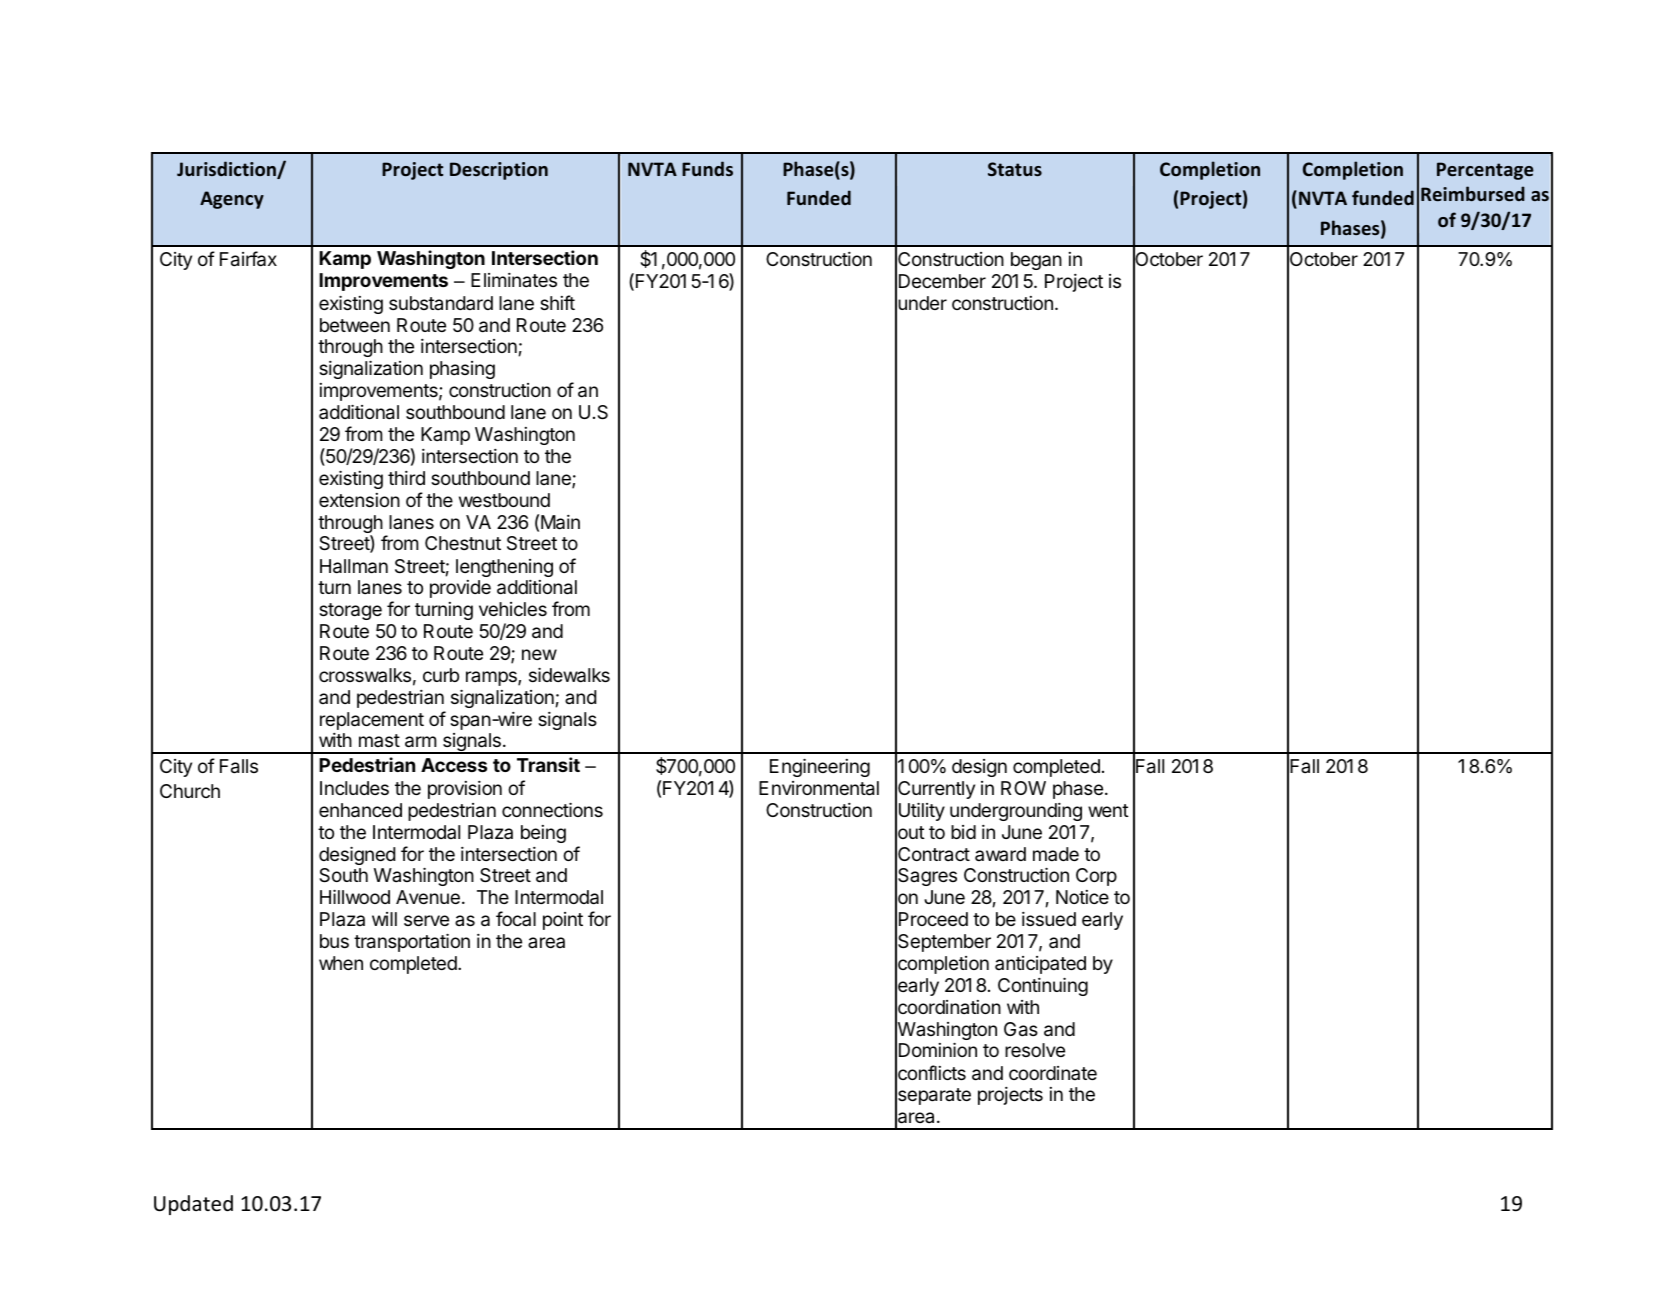  Describe the element at coordinates (1035, 1050) in the screenshot. I see `resolve` at that location.
